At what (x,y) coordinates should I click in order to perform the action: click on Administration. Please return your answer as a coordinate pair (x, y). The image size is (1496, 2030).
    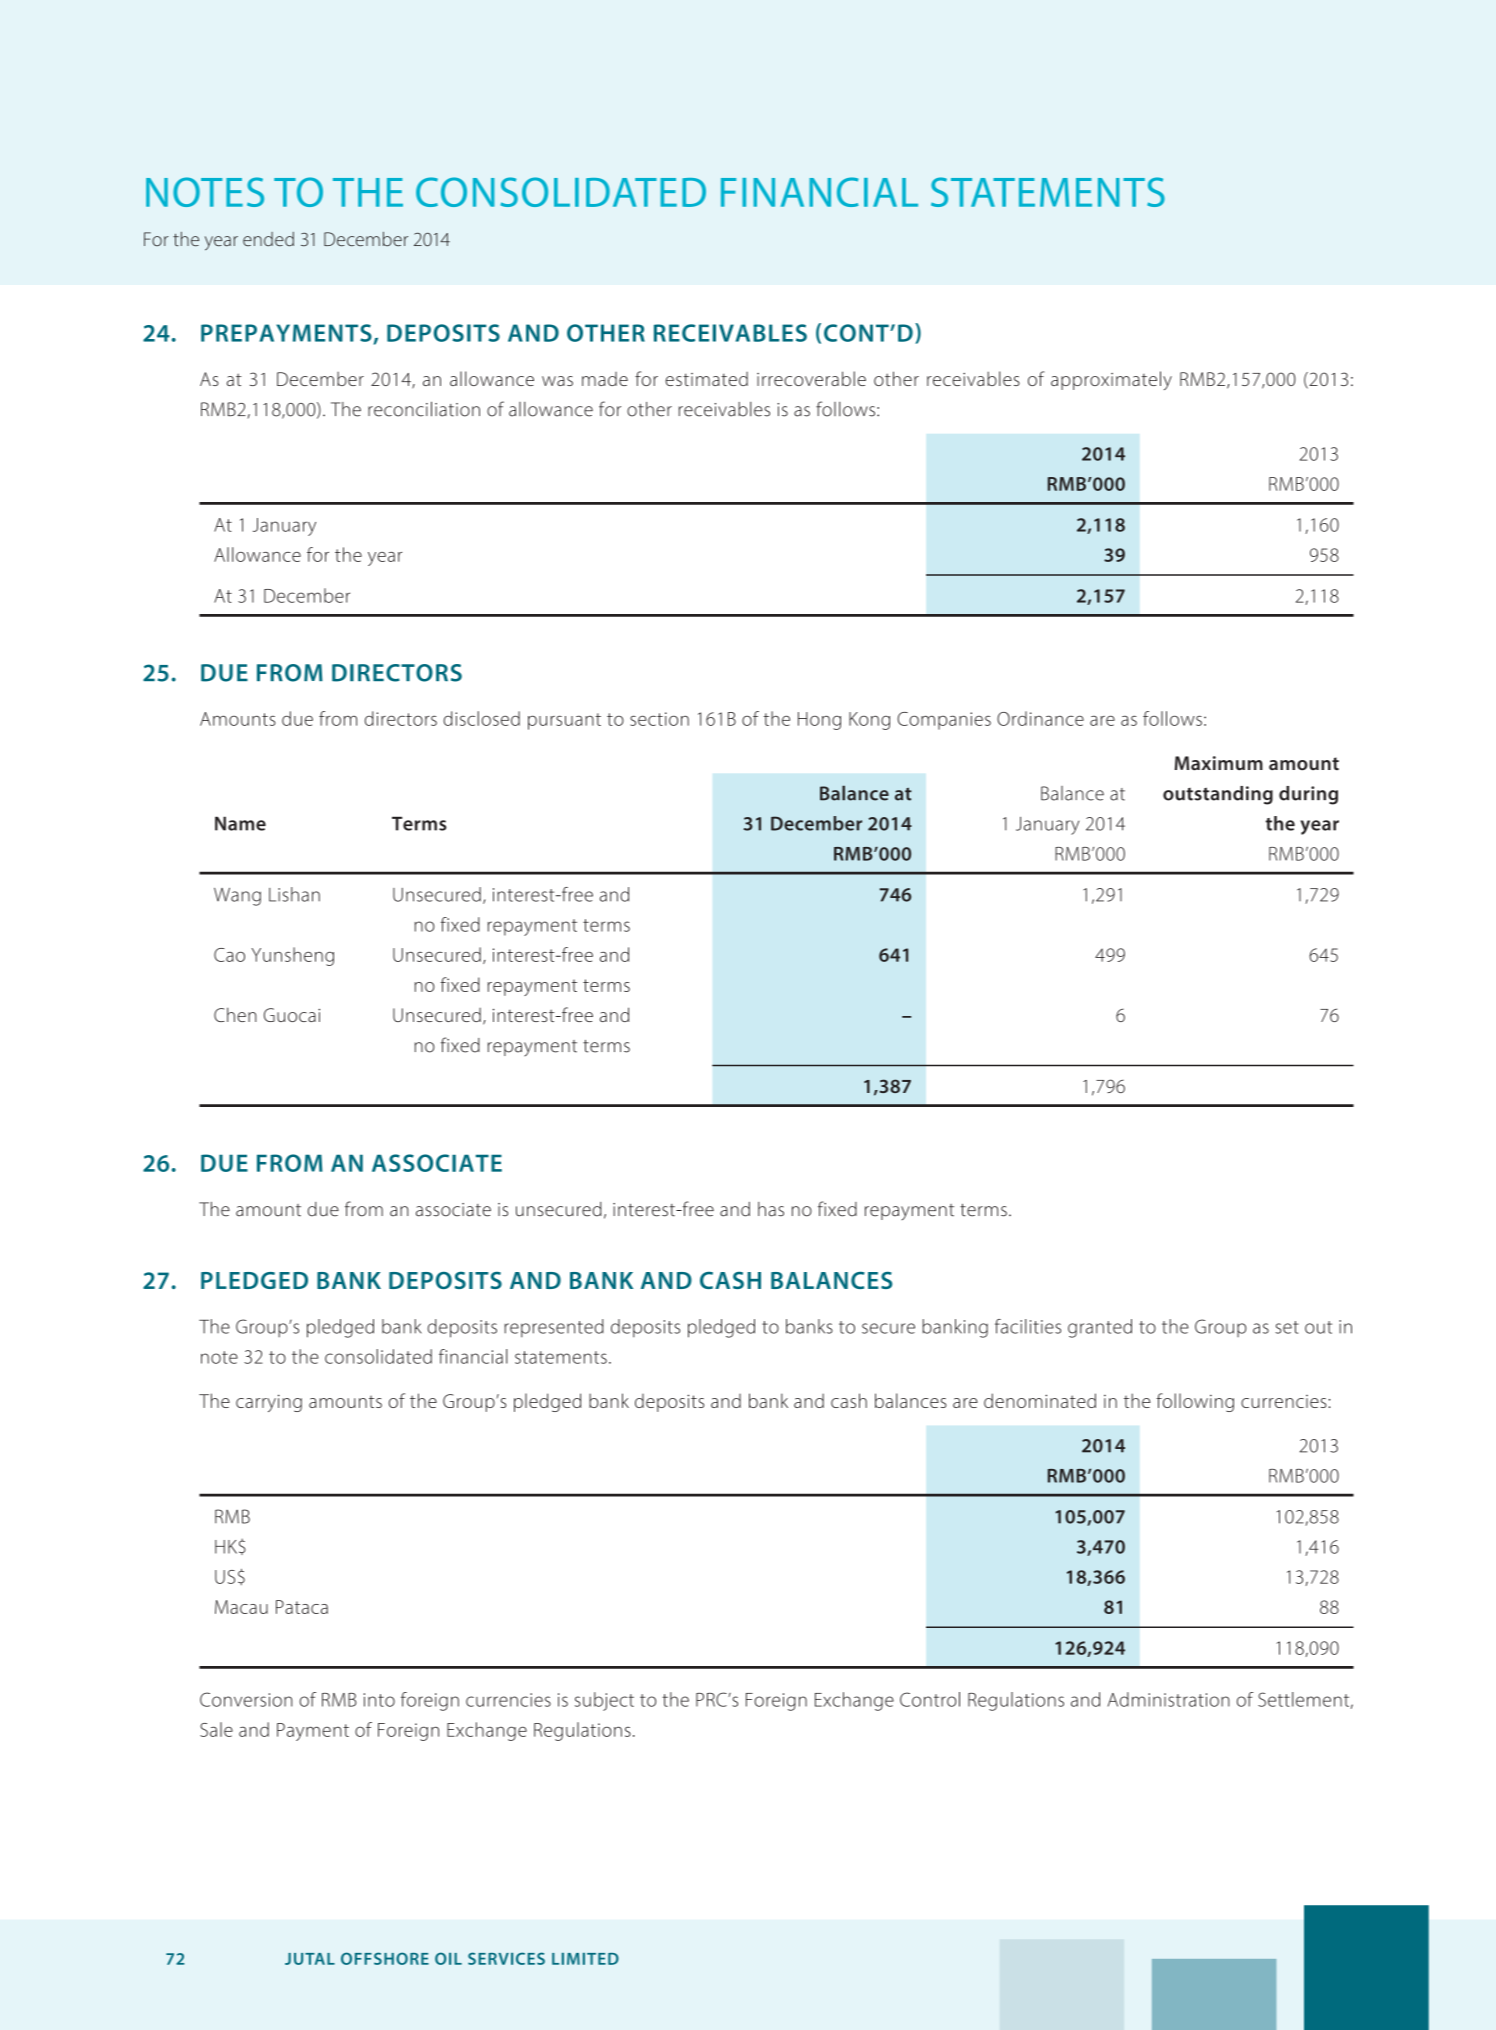
    Looking at the image, I should click on (1169, 1699).
